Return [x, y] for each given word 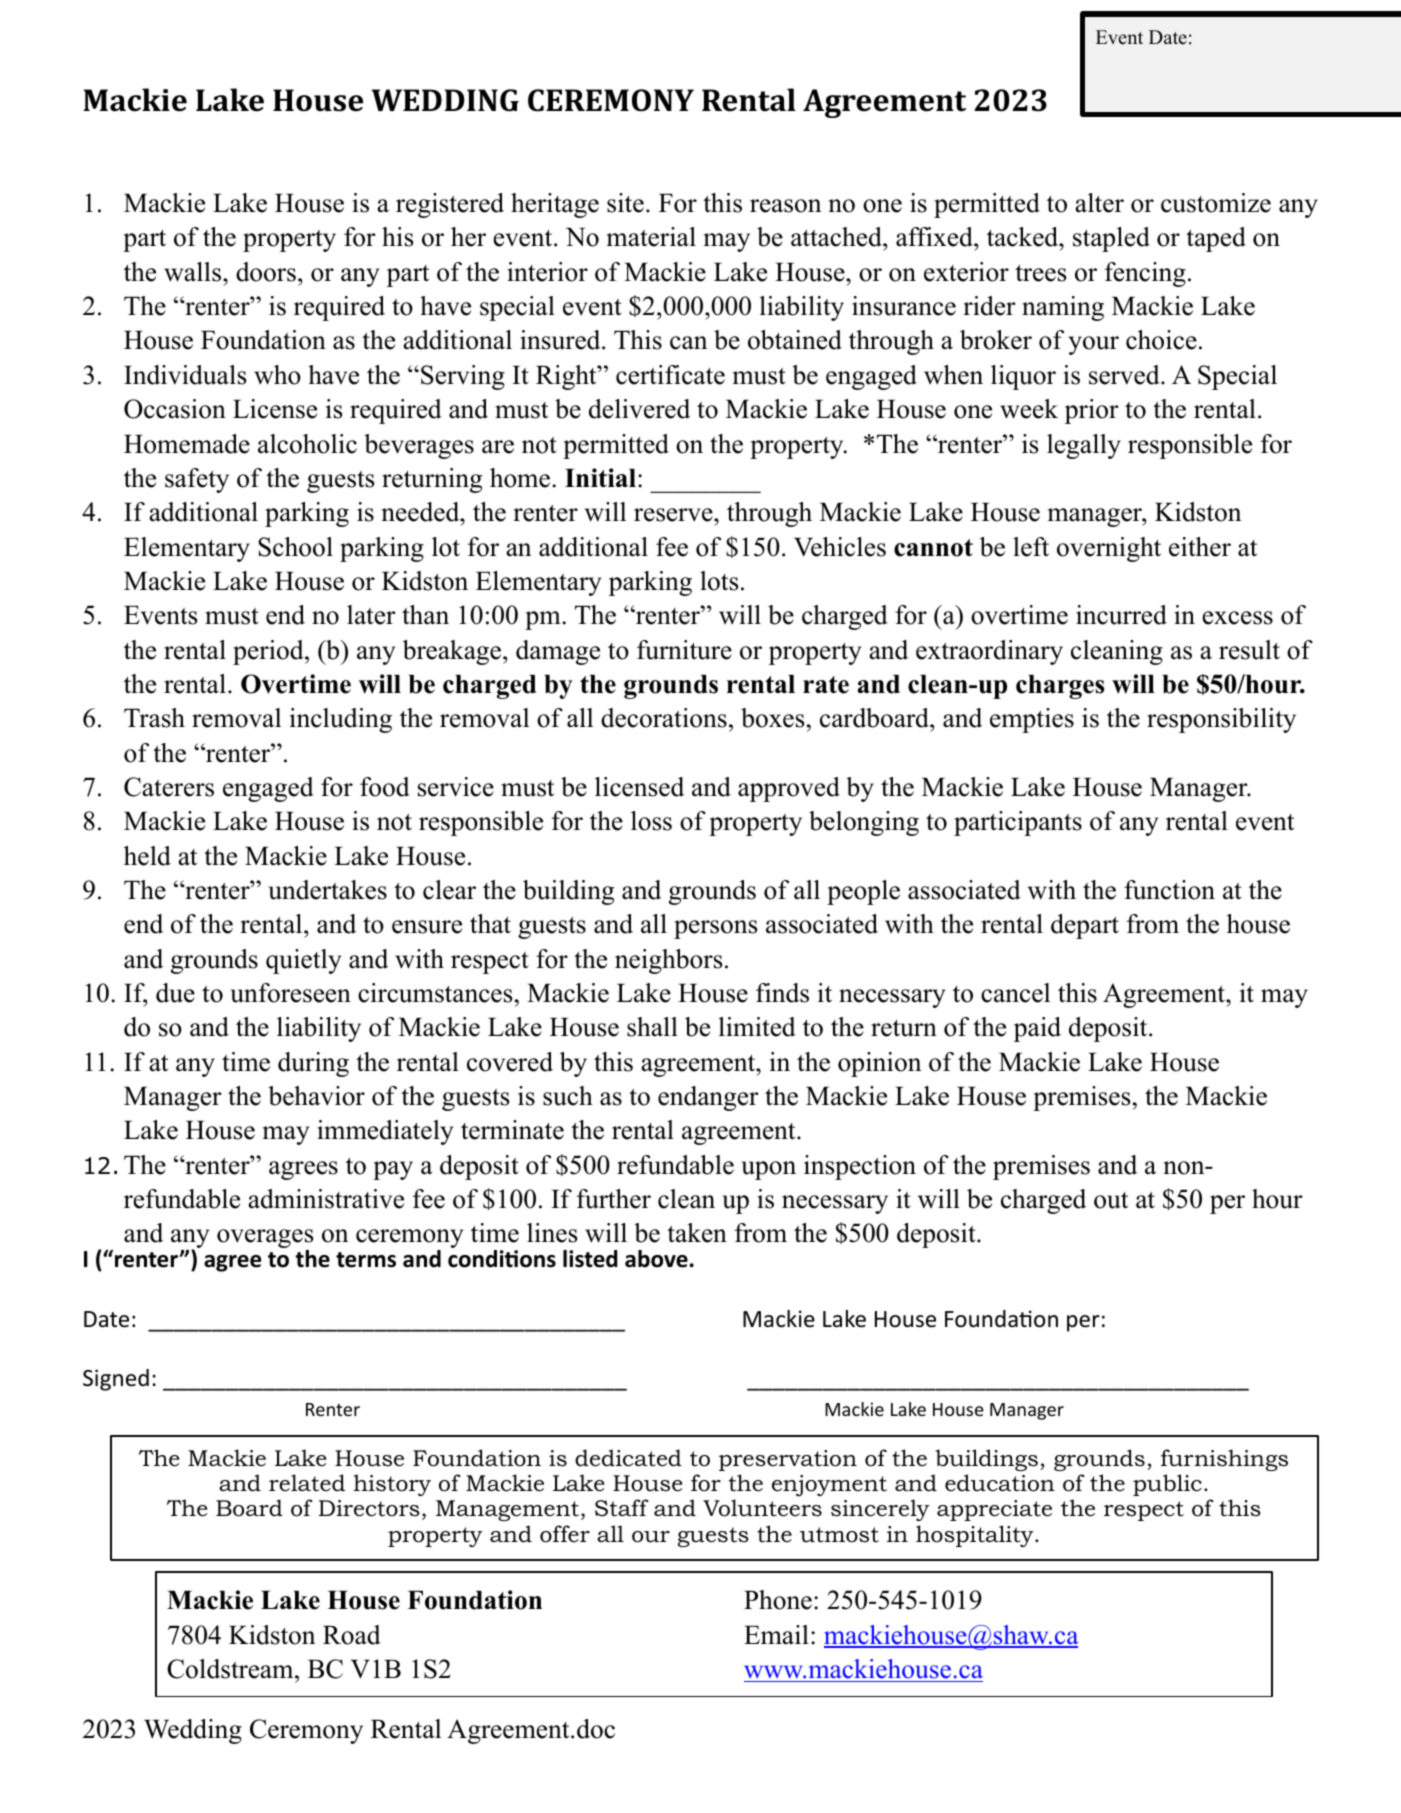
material [651, 237]
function [1169, 890]
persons [716, 929]
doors [266, 272]
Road [352, 1635]
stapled [1111, 239]
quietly [303, 961]
